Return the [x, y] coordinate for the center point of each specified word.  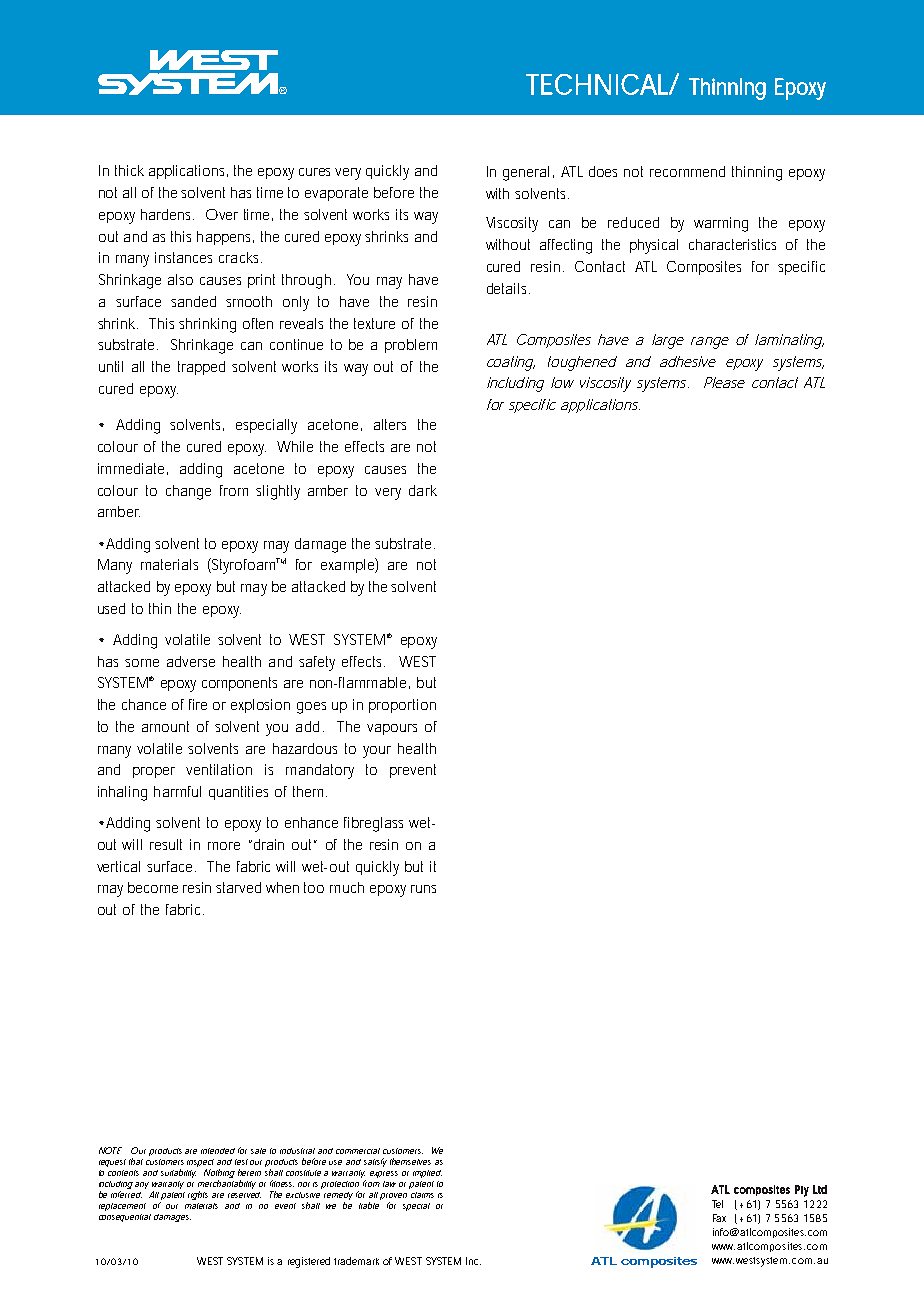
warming [721, 224]
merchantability [227, 1186]
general [526, 173]
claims [422, 1195]
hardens [167, 214]
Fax [719, 1218]
